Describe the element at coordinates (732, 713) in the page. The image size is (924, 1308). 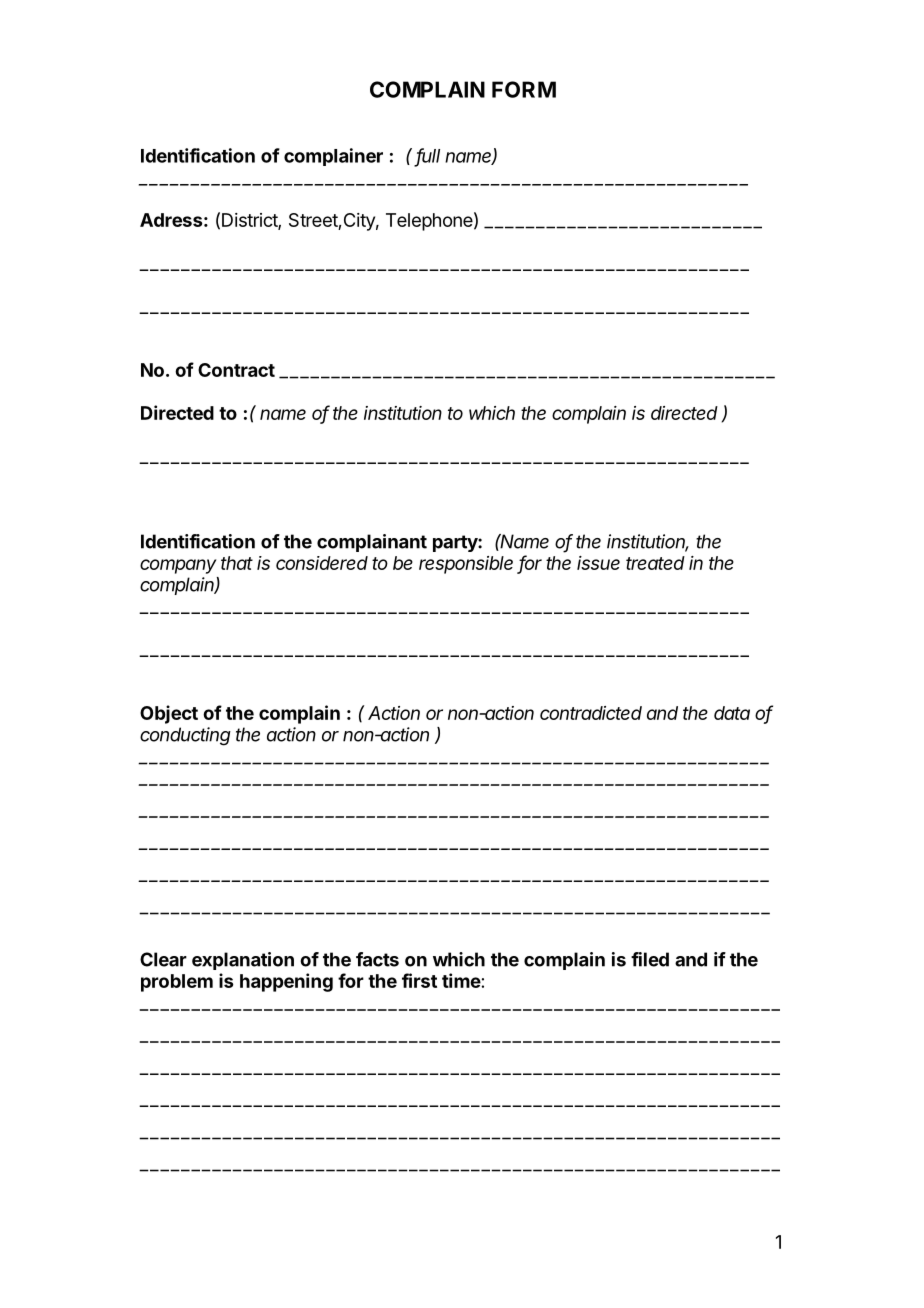
I see `data` at that location.
